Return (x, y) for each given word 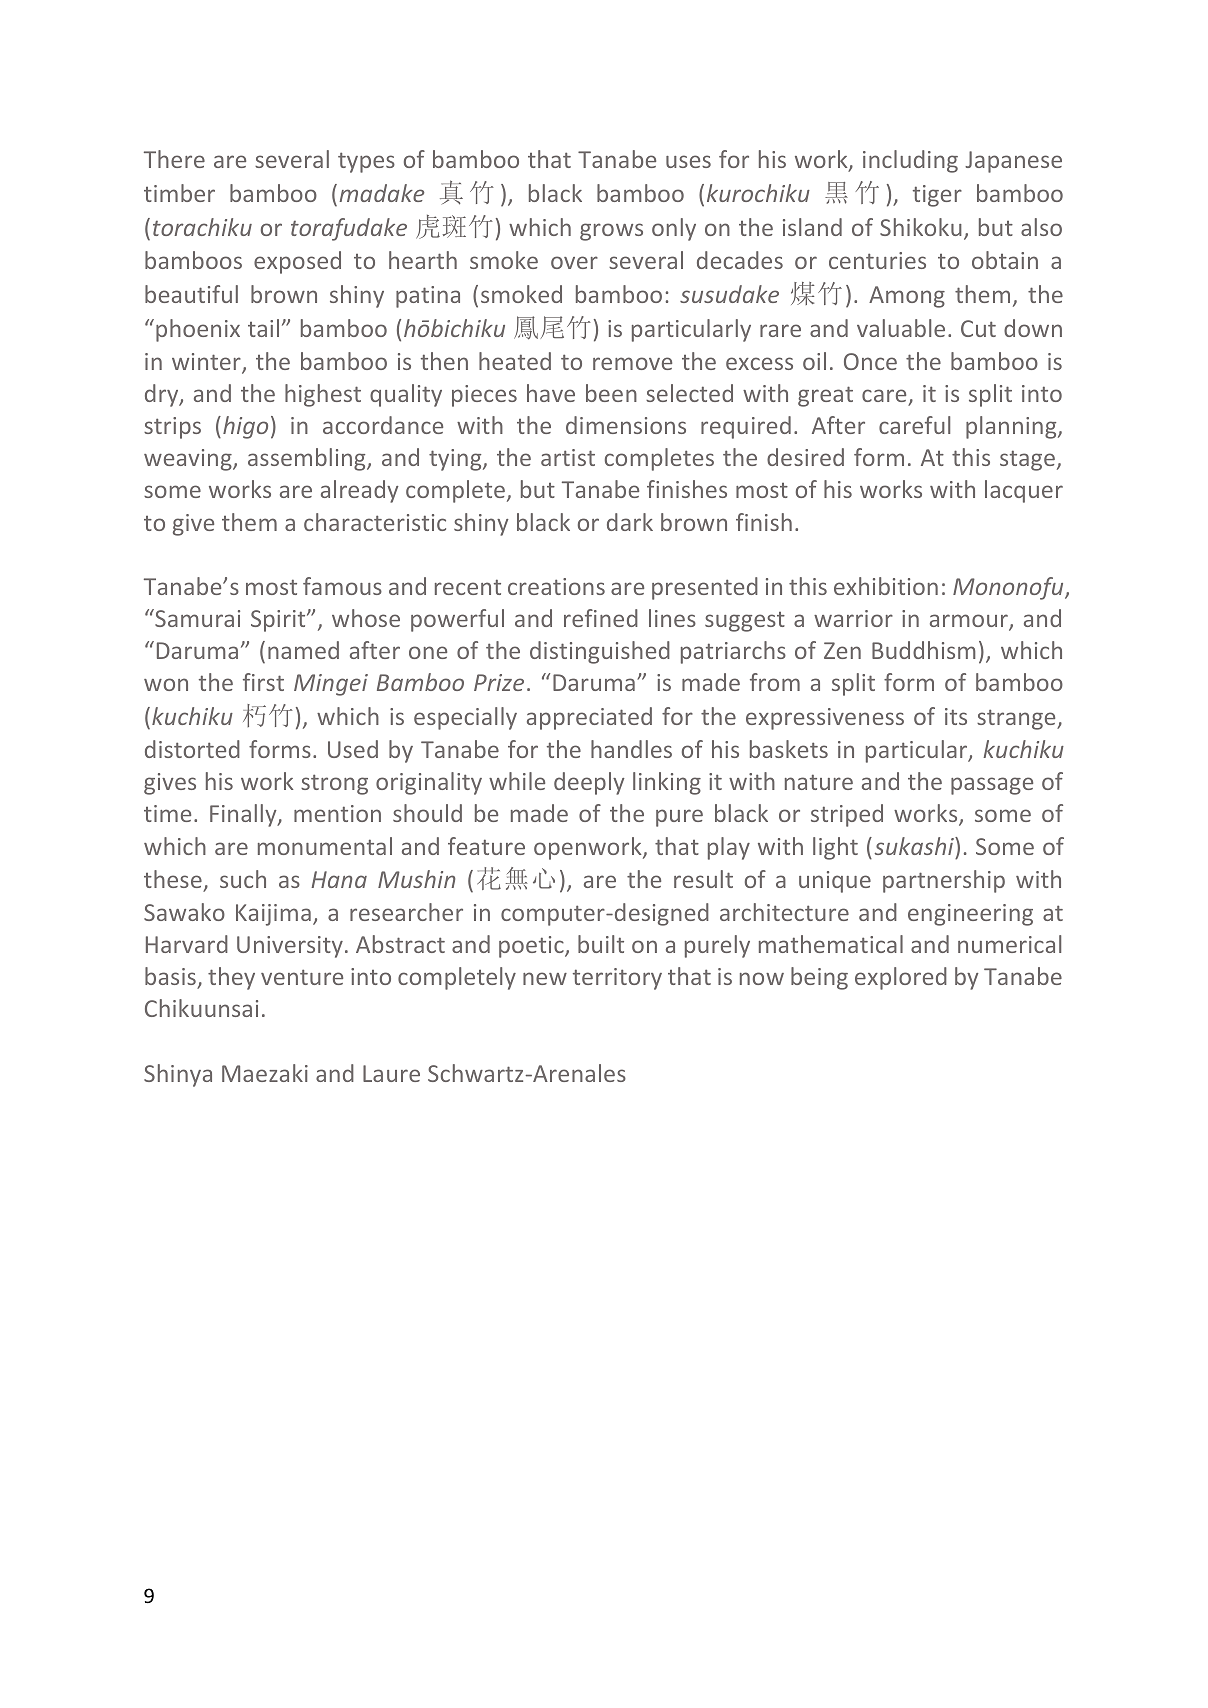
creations (556, 586)
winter (207, 363)
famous (342, 586)
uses (688, 161)
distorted (192, 749)
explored (901, 978)
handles (631, 749)
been (611, 393)
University (290, 947)
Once (870, 361)
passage (992, 786)
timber (179, 193)
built (601, 944)
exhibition (886, 586)
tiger (937, 196)
